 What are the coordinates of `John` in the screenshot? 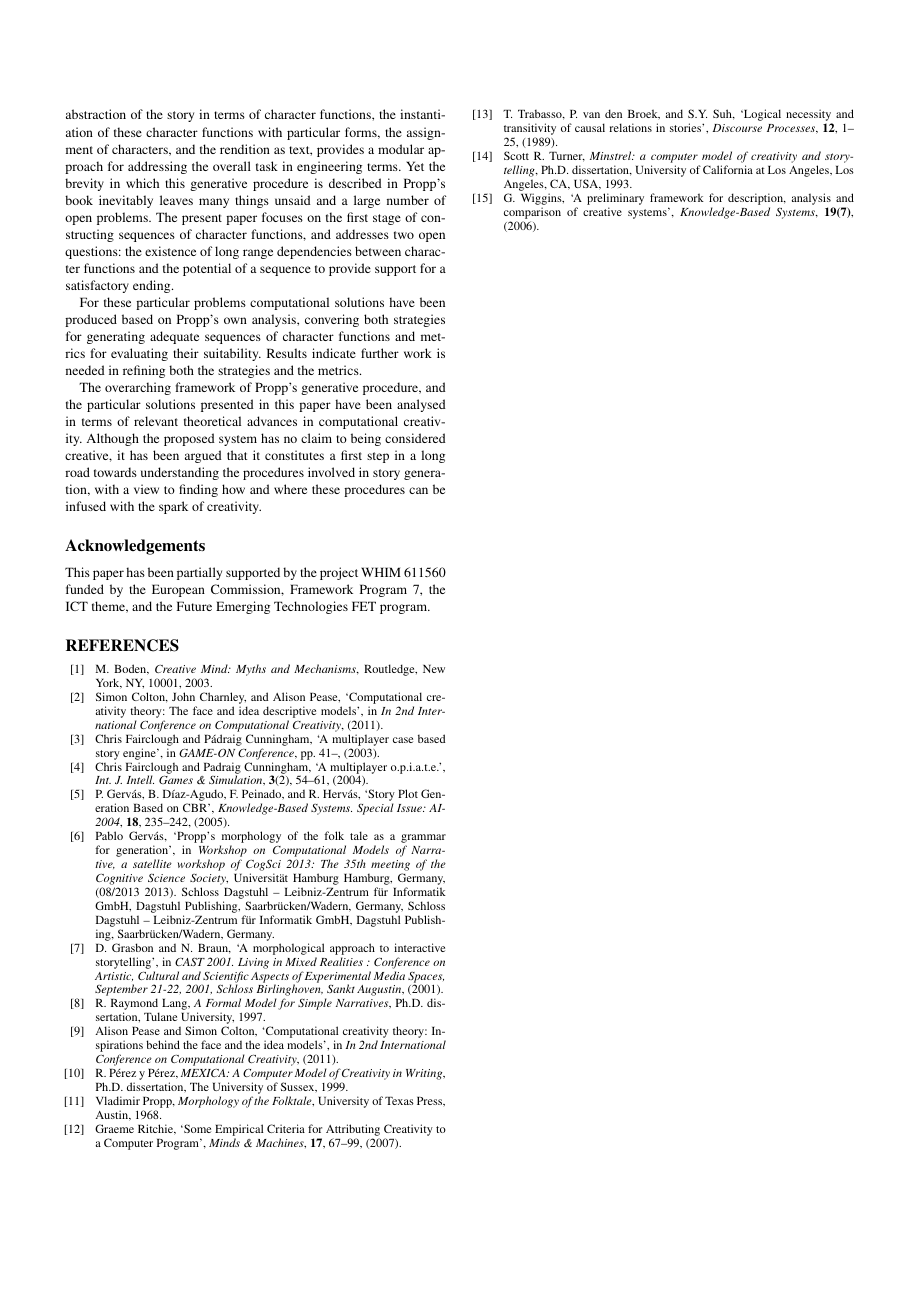 It's located at (183, 696).
